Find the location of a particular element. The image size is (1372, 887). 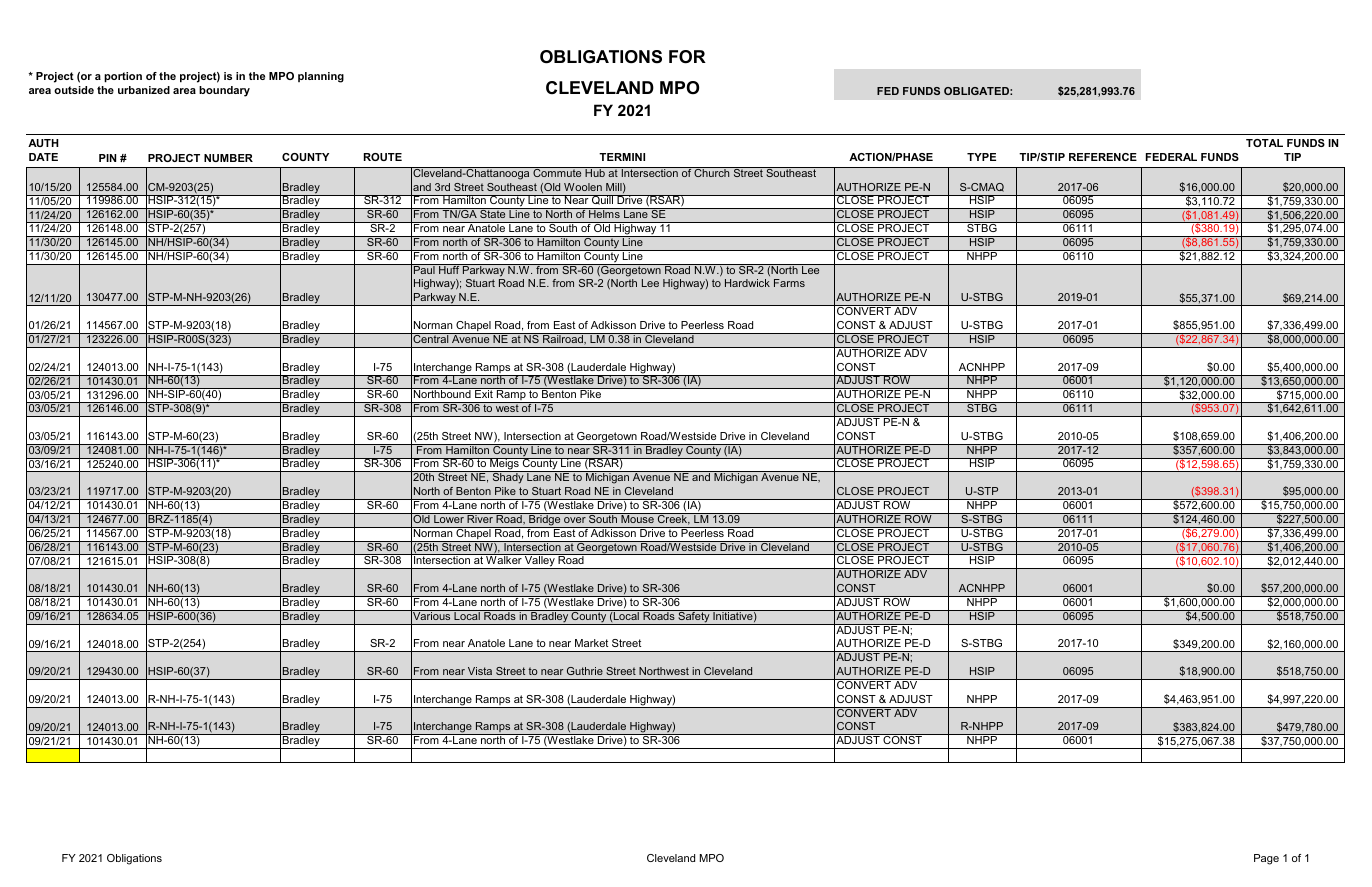

Hardwick is located at coordinates (747, 283).
